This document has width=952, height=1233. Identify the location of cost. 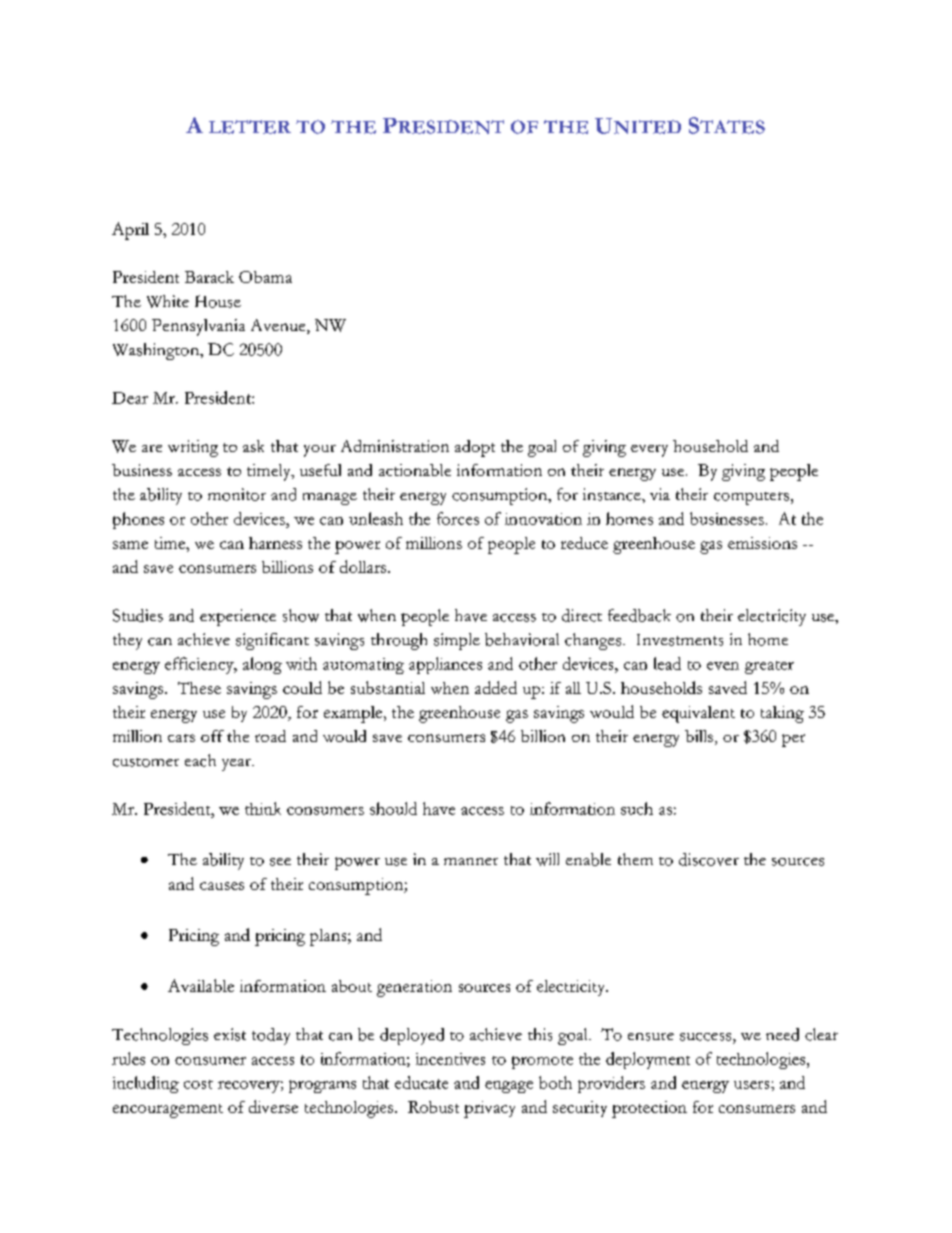
(198, 1084).
